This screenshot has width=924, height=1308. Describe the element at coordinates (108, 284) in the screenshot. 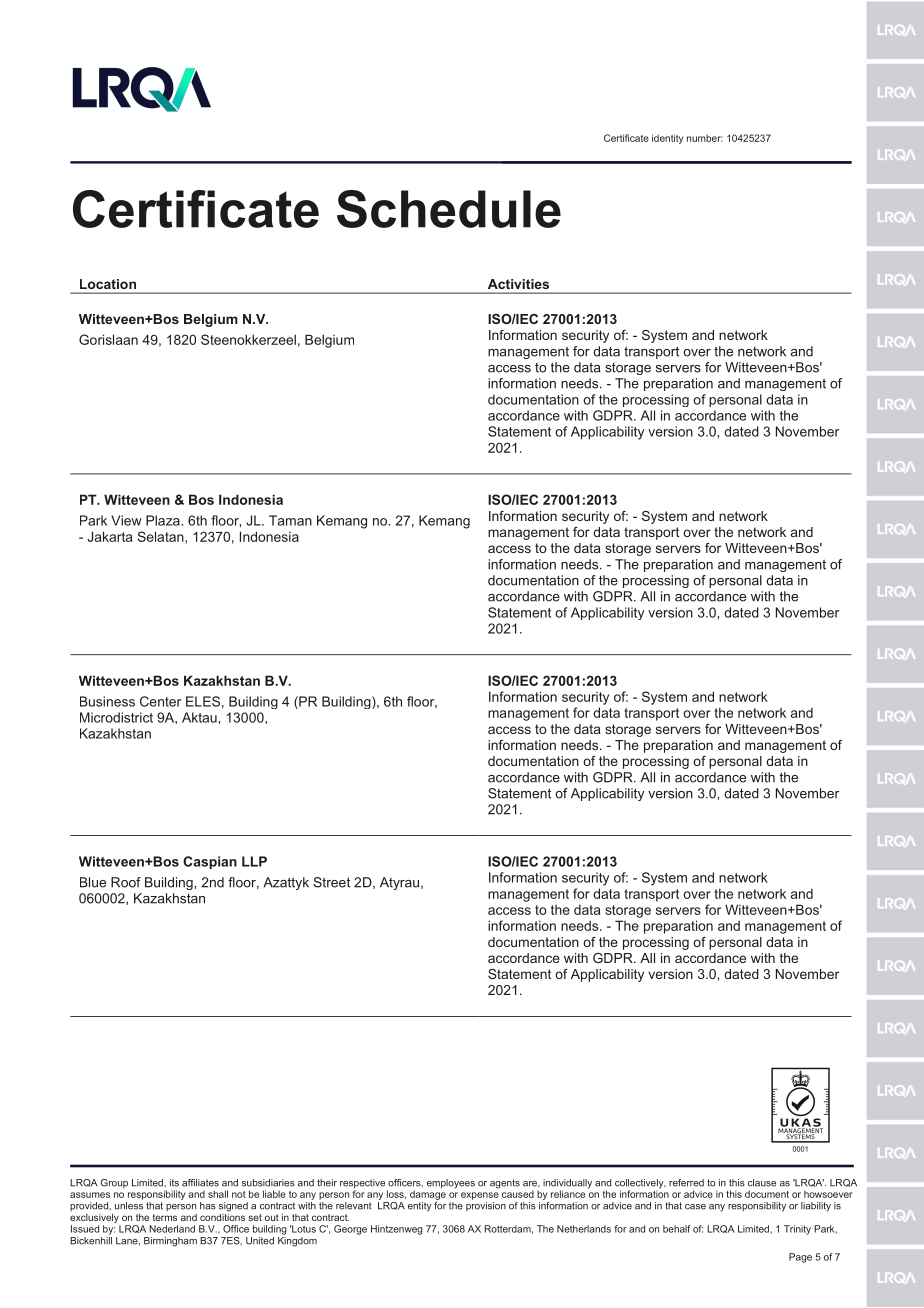

I see `Location` at that location.
